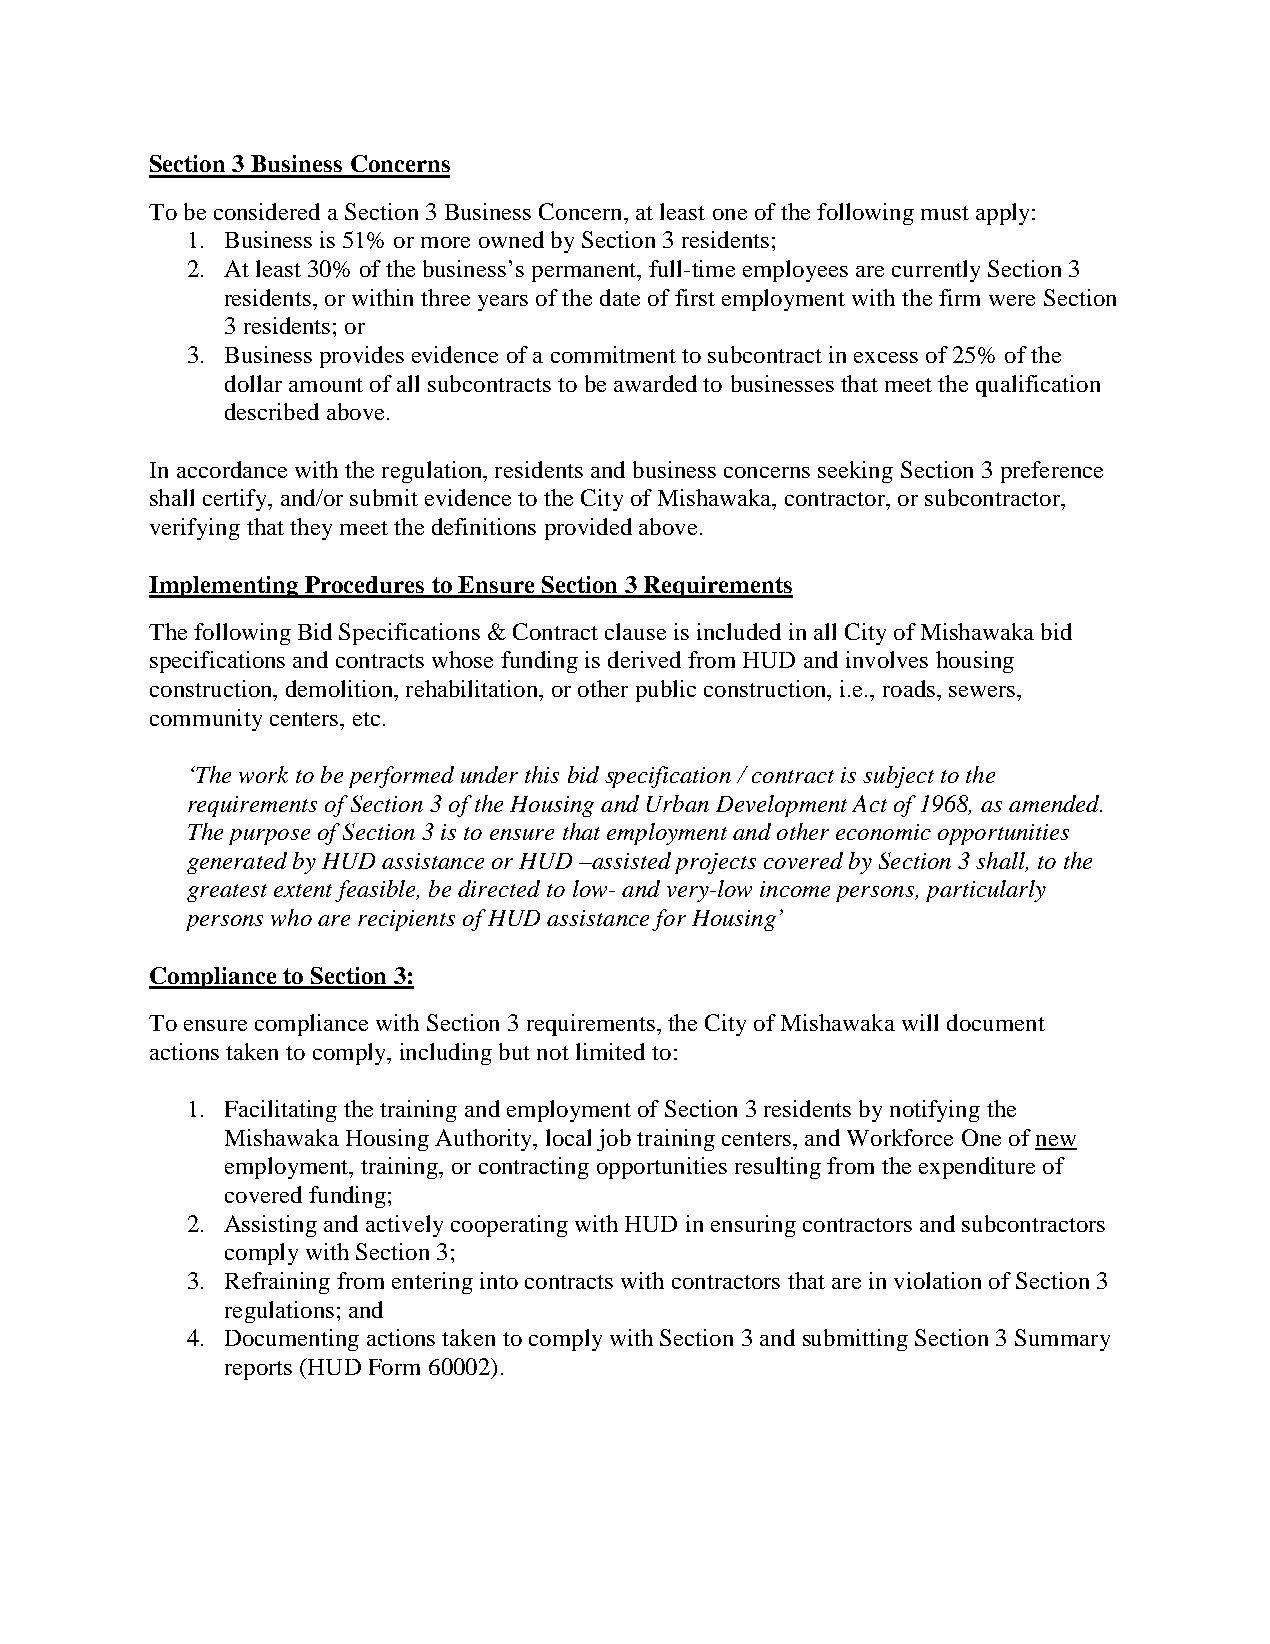  I want to click on permanent, so click(585, 272).
